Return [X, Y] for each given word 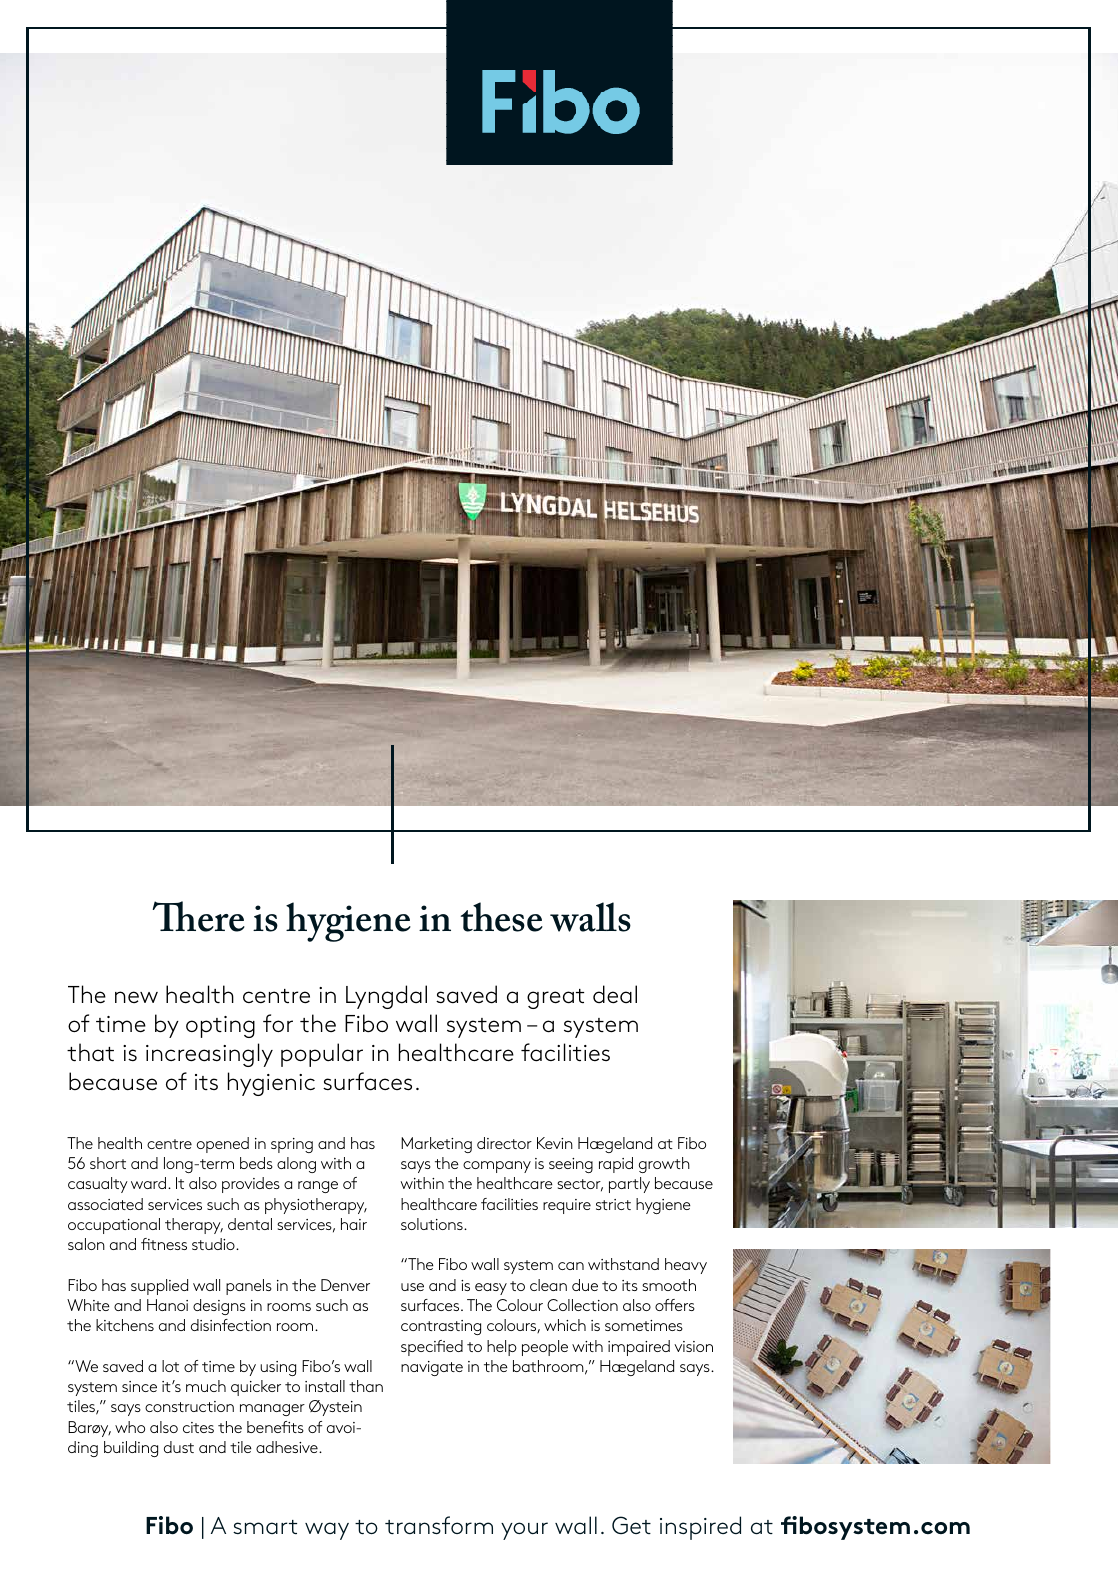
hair [354, 1224]
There [199, 916]
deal [615, 994]
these [502, 917]
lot [170, 1366]
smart [265, 1527]
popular [322, 1055]
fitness [164, 1244]
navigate [432, 1368]
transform [439, 1525]
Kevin [555, 1143]
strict [613, 1204]
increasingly [209, 1055]
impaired [639, 1348]
